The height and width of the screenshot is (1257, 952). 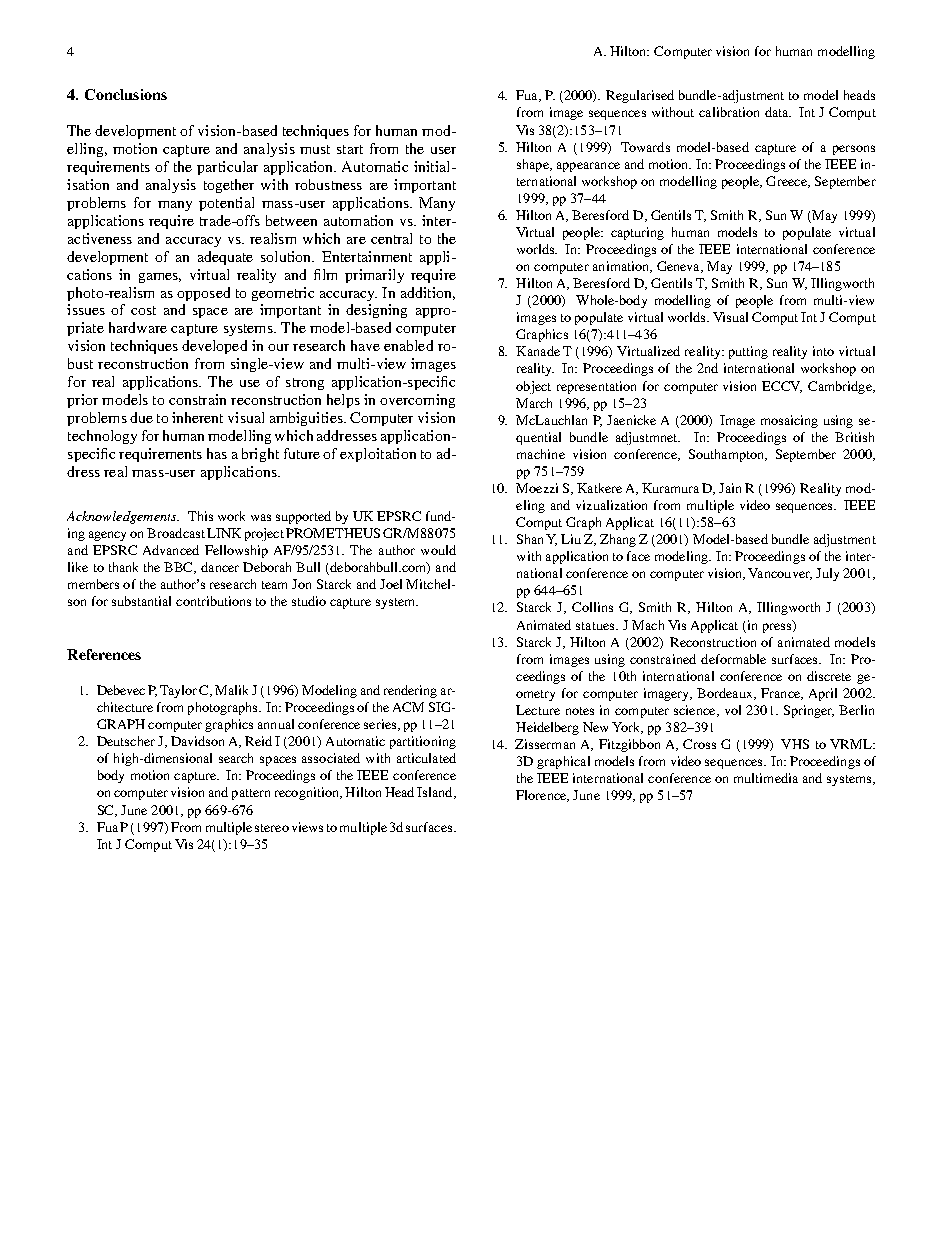 I want to click on Southampton, so click(x=727, y=455).
